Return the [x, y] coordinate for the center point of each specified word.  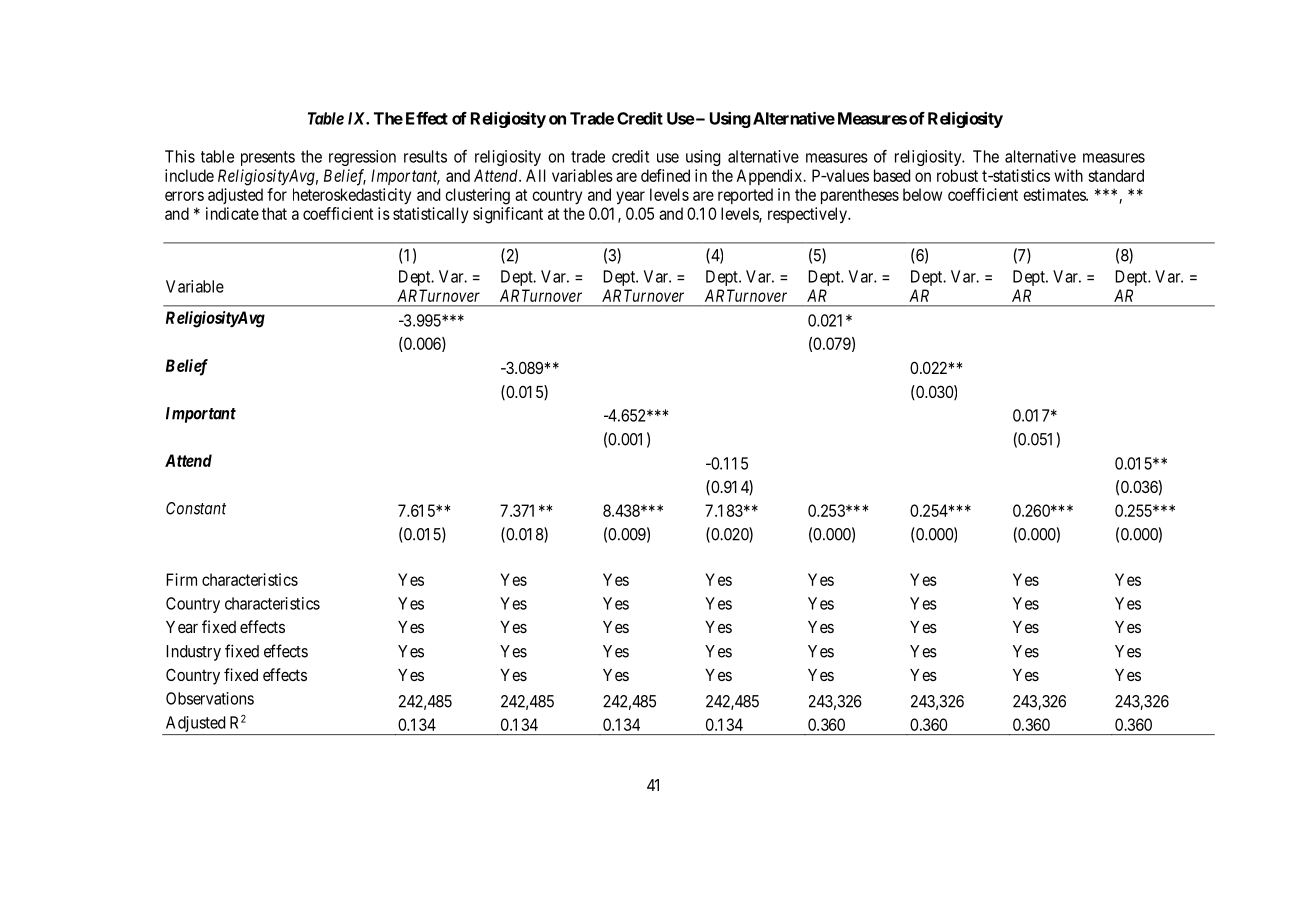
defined [665, 175]
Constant [196, 508]
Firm [181, 579]
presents [268, 158]
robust [957, 175]
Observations [210, 698]
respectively [808, 215]
